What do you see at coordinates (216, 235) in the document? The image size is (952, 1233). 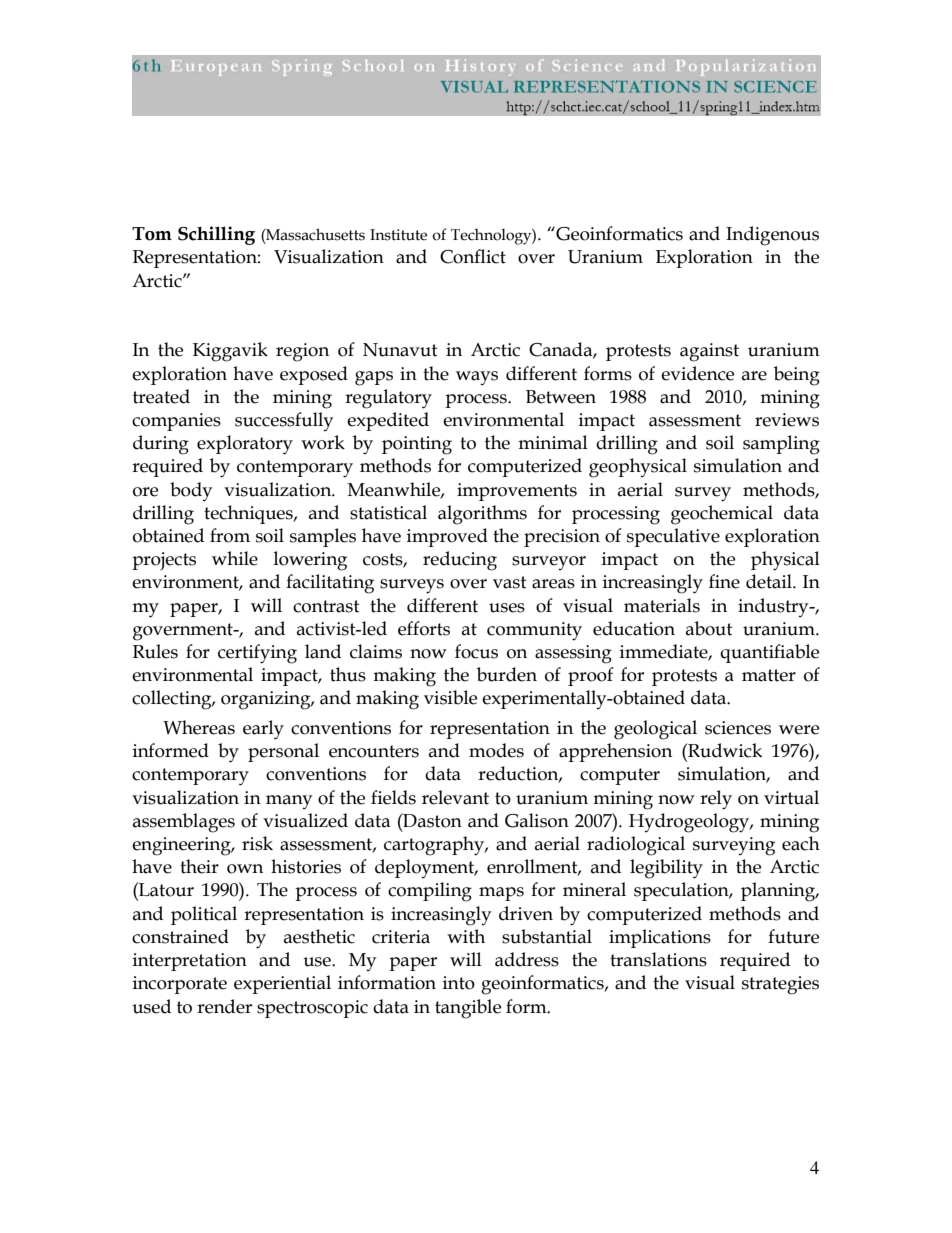 I see `Schilling` at bounding box center [216, 235].
